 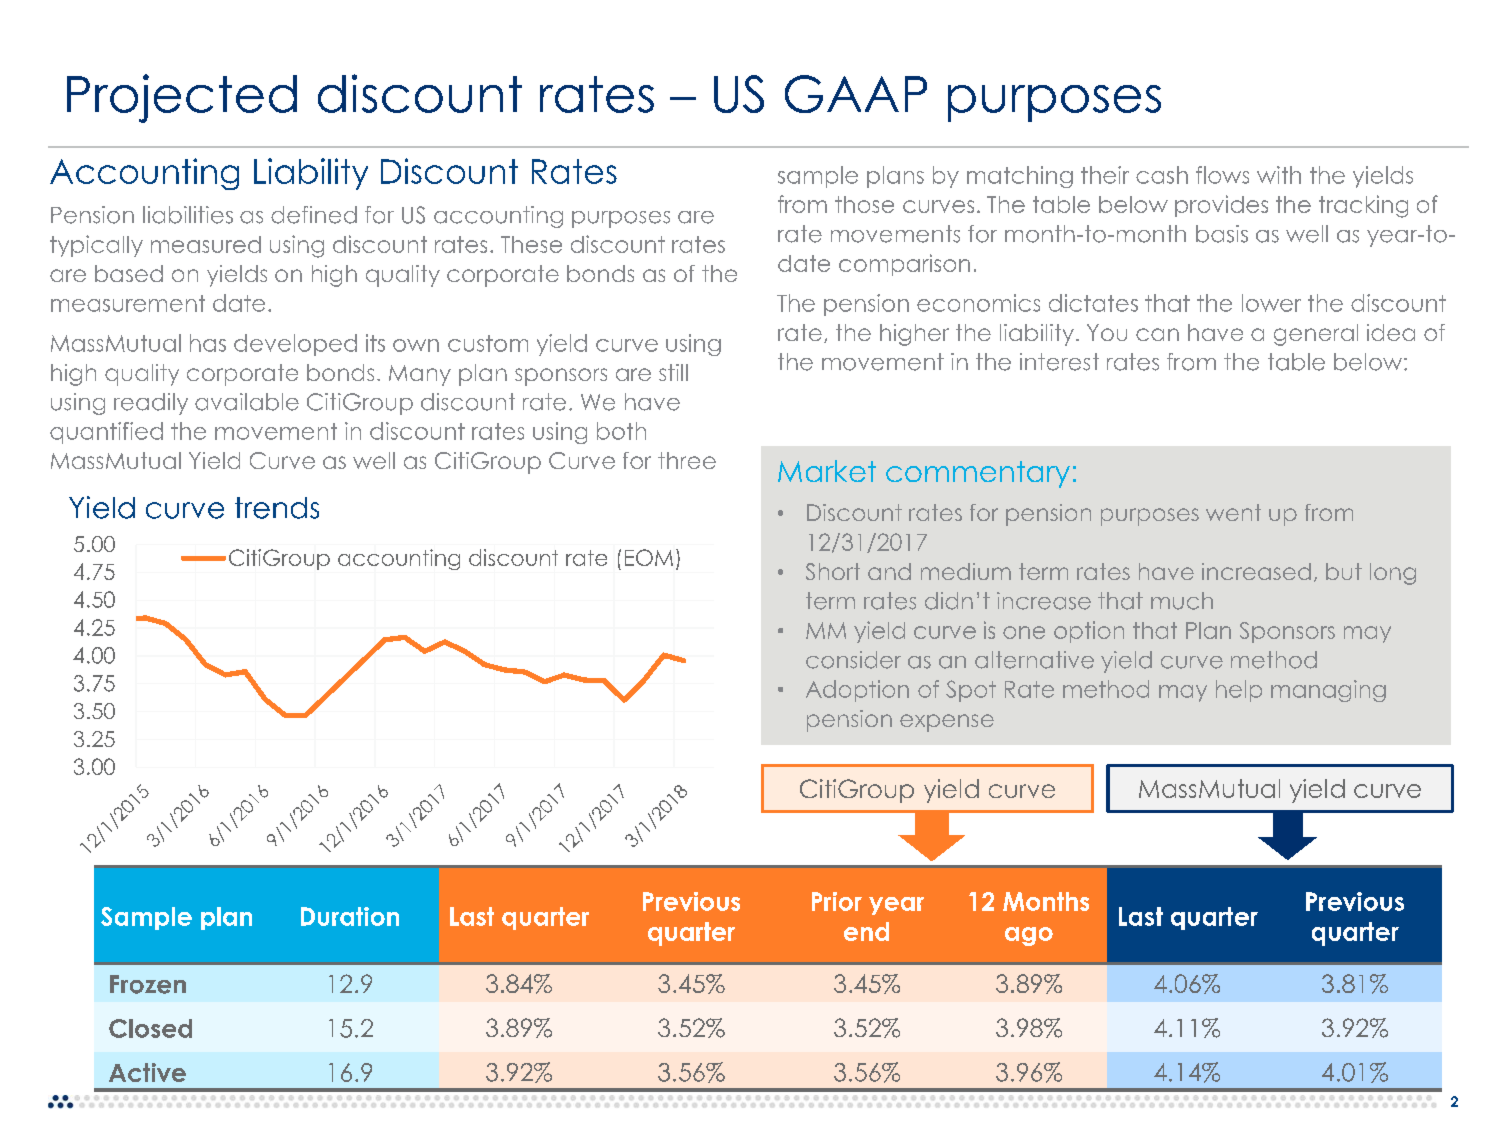 What do you see at coordinates (837, 901) in the document?
I see `Prior` at bounding box center [837, 901].
